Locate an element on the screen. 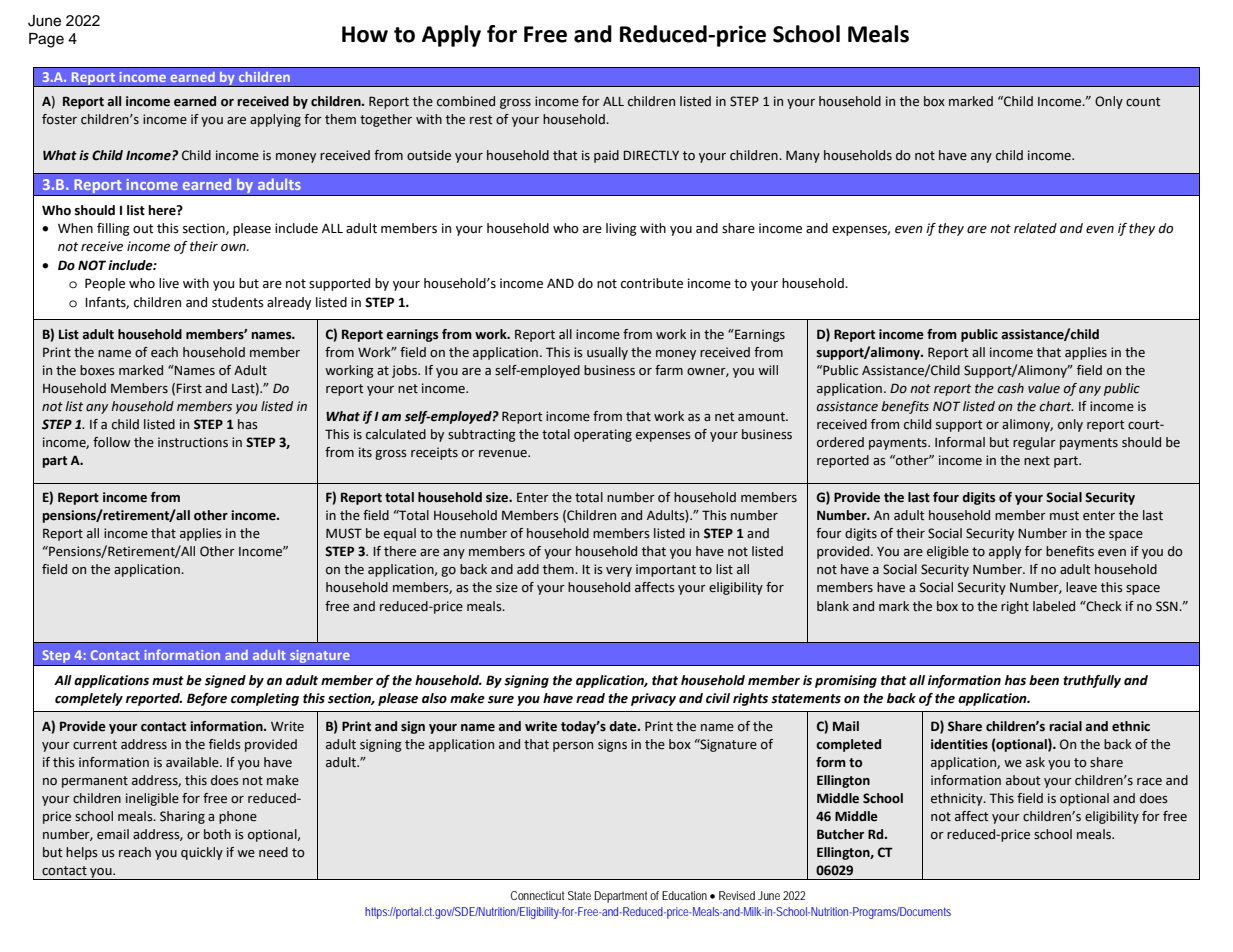  Page is located at coordinates (46, 40).
